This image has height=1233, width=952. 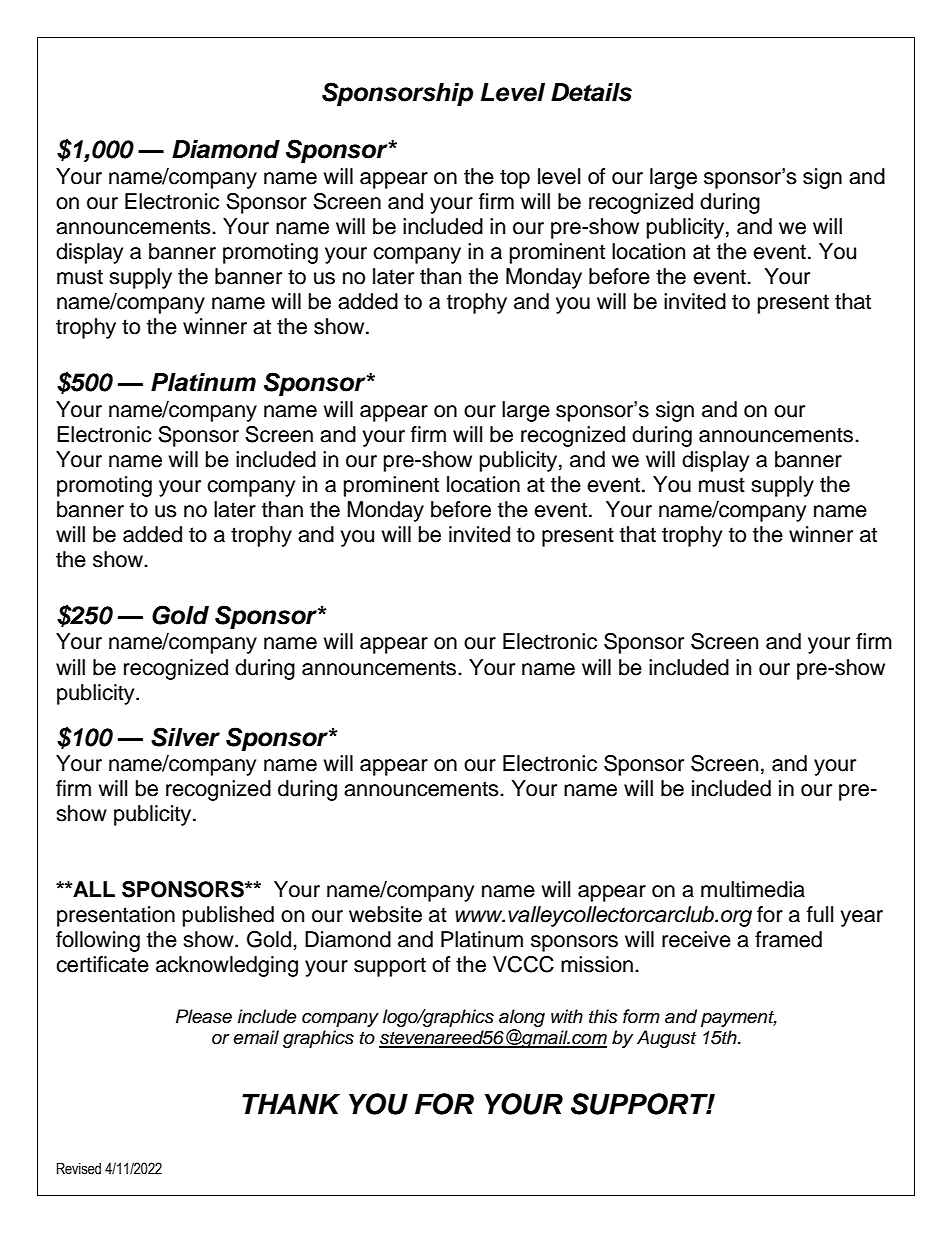 What do you see at coordinates (79, 1169) in the image?
I see `Revised` at bounding box center [79, 1169].
